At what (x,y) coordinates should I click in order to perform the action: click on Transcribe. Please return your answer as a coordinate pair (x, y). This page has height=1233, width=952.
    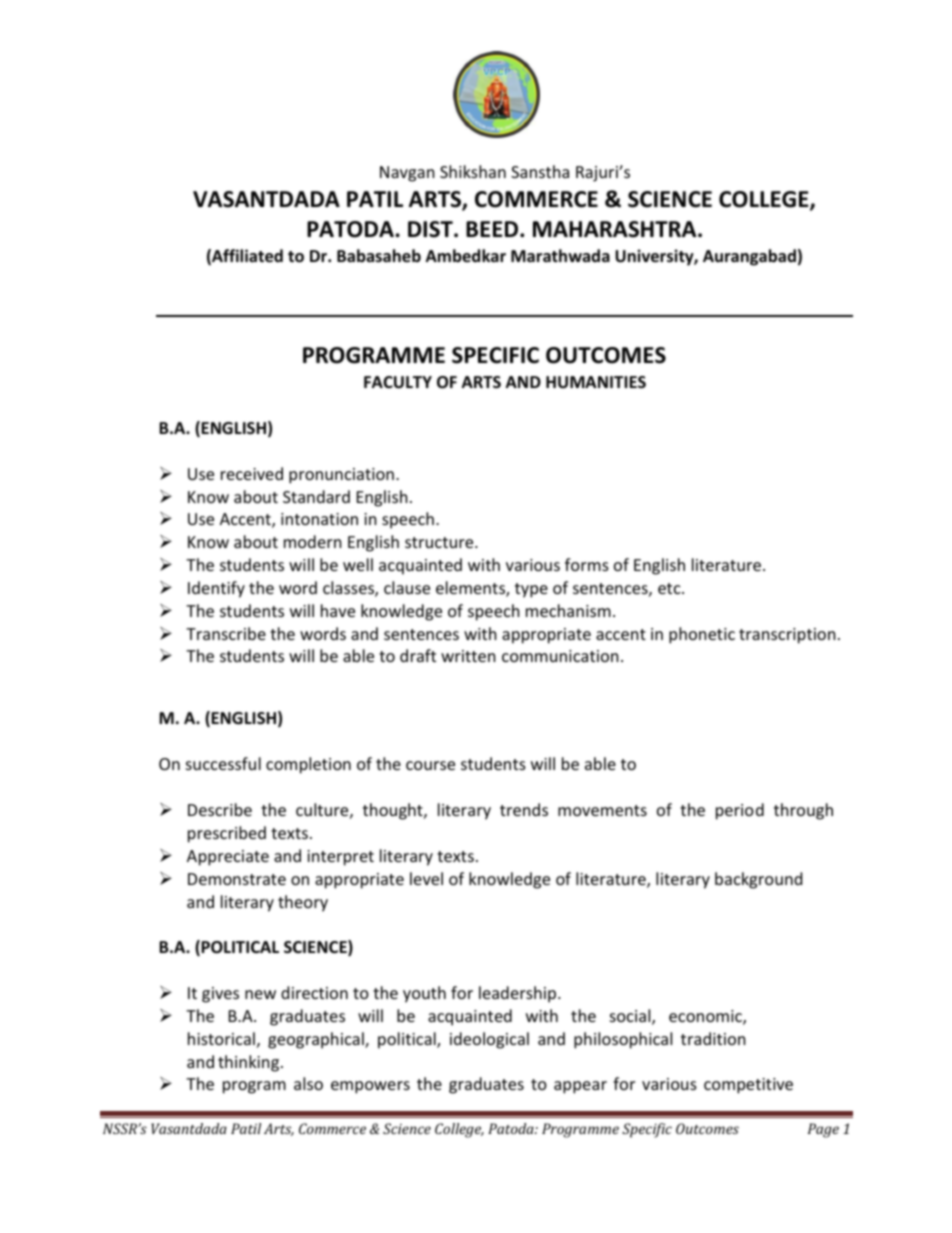
    Looking at the image, I should click on (226, 633).
